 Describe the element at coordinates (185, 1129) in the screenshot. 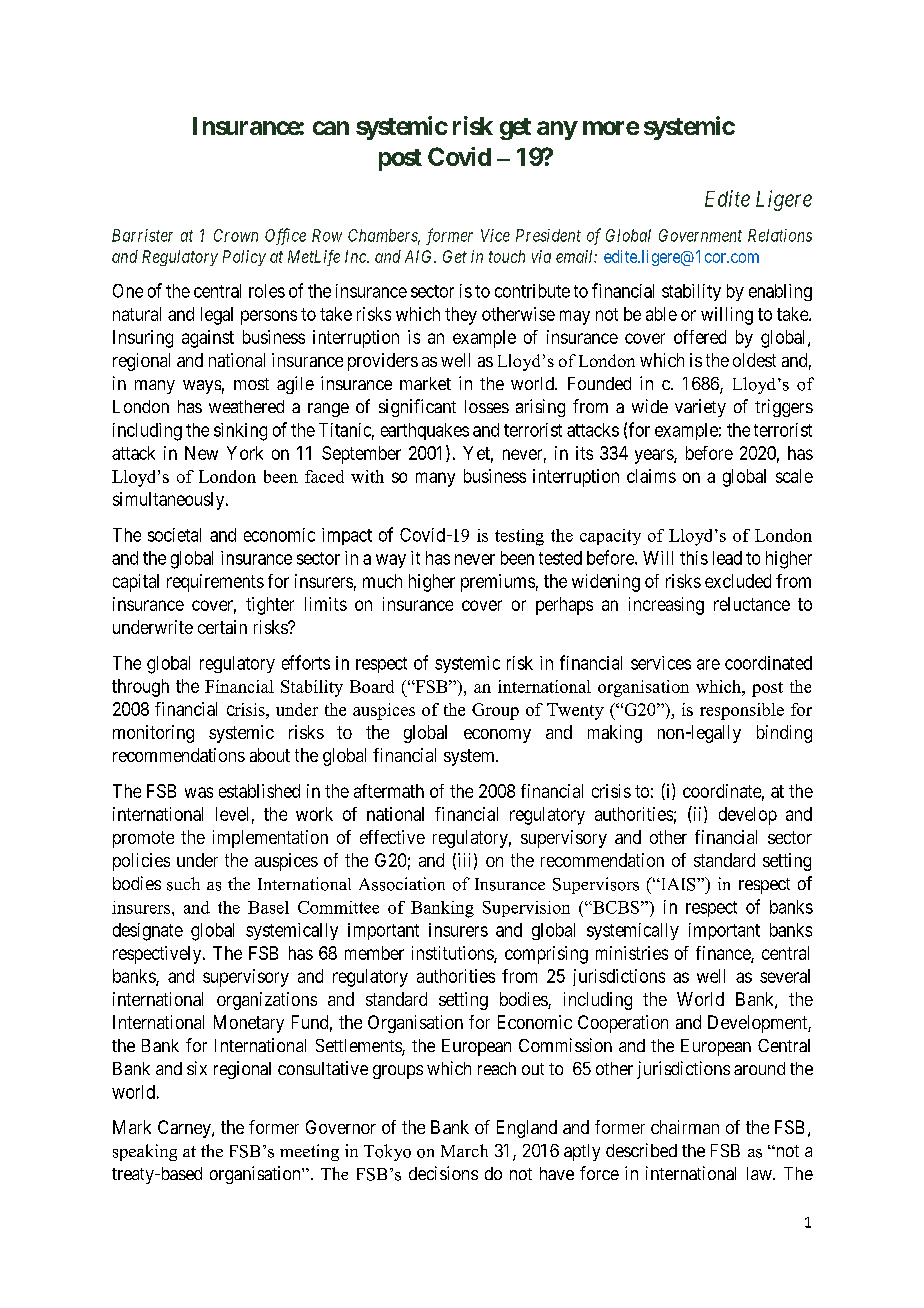

I see `Carney` at that location.
